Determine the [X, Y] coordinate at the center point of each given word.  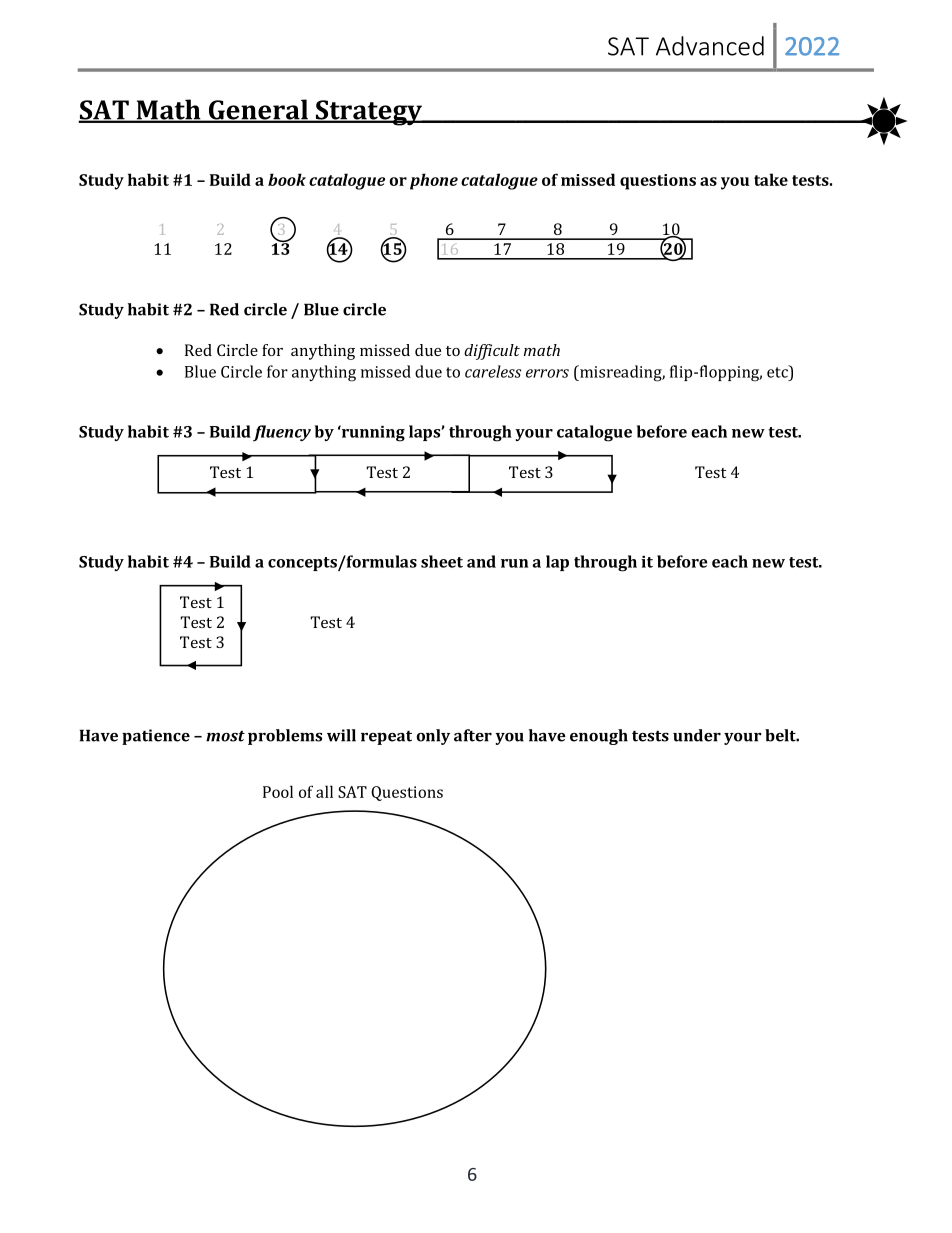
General [258, 110]
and [481, 561]
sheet [442, 561]
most [225, 736]
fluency [282, 433]
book [287, 179]
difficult [492, 352]
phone [434, 181]
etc [778, 371]
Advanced [710, 46]
